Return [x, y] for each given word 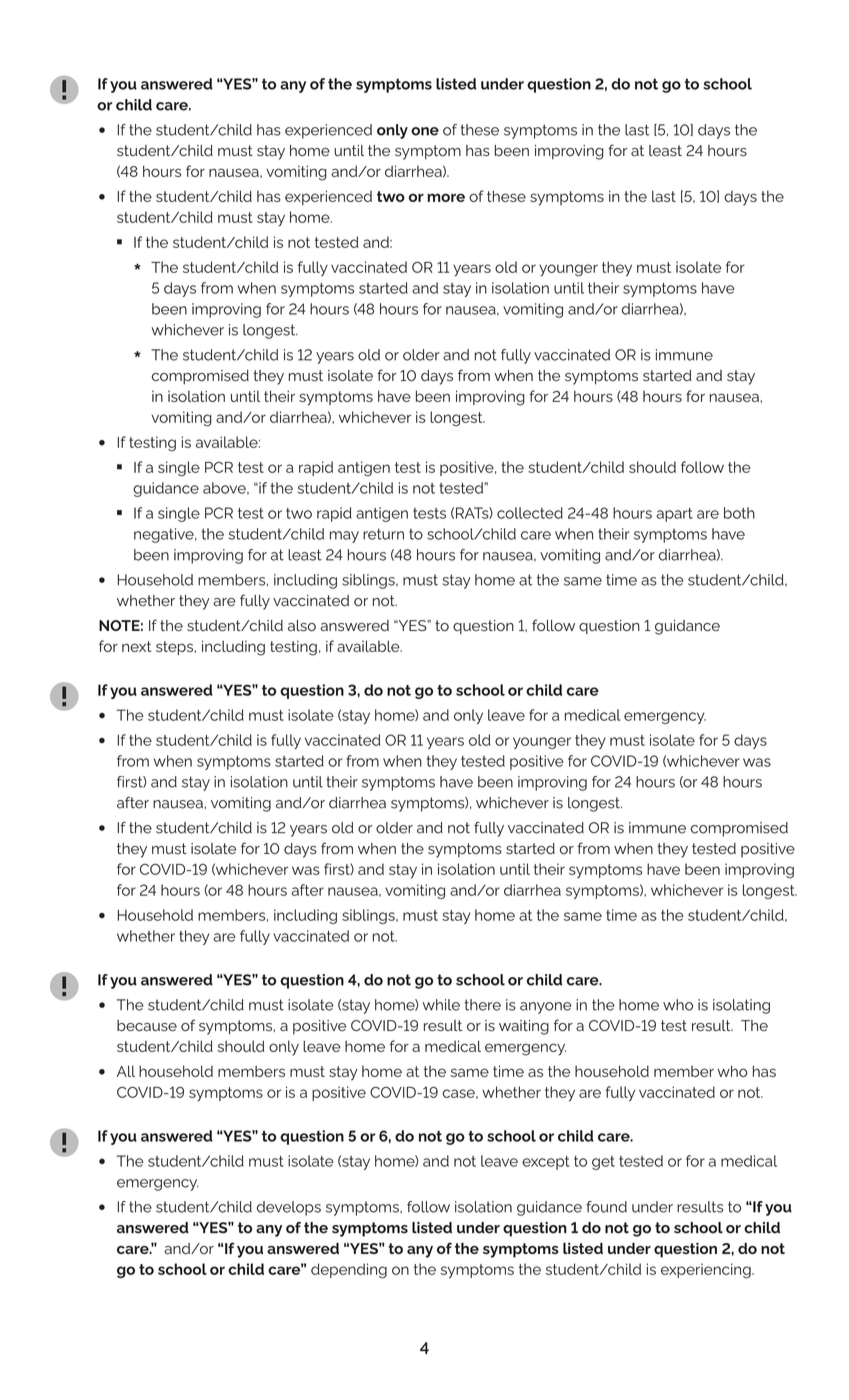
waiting [524, 1027]
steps [174, 648]
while [441, 1005]
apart [674, 515]
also [302, 626]
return [383, 534]
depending [349, 1271]
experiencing [707, 1271]
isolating [741, 1006]
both [739, 513]
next [137, 646]
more [446, 197]
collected [530, 513]
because [147, 1026]
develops [289, 1208]
